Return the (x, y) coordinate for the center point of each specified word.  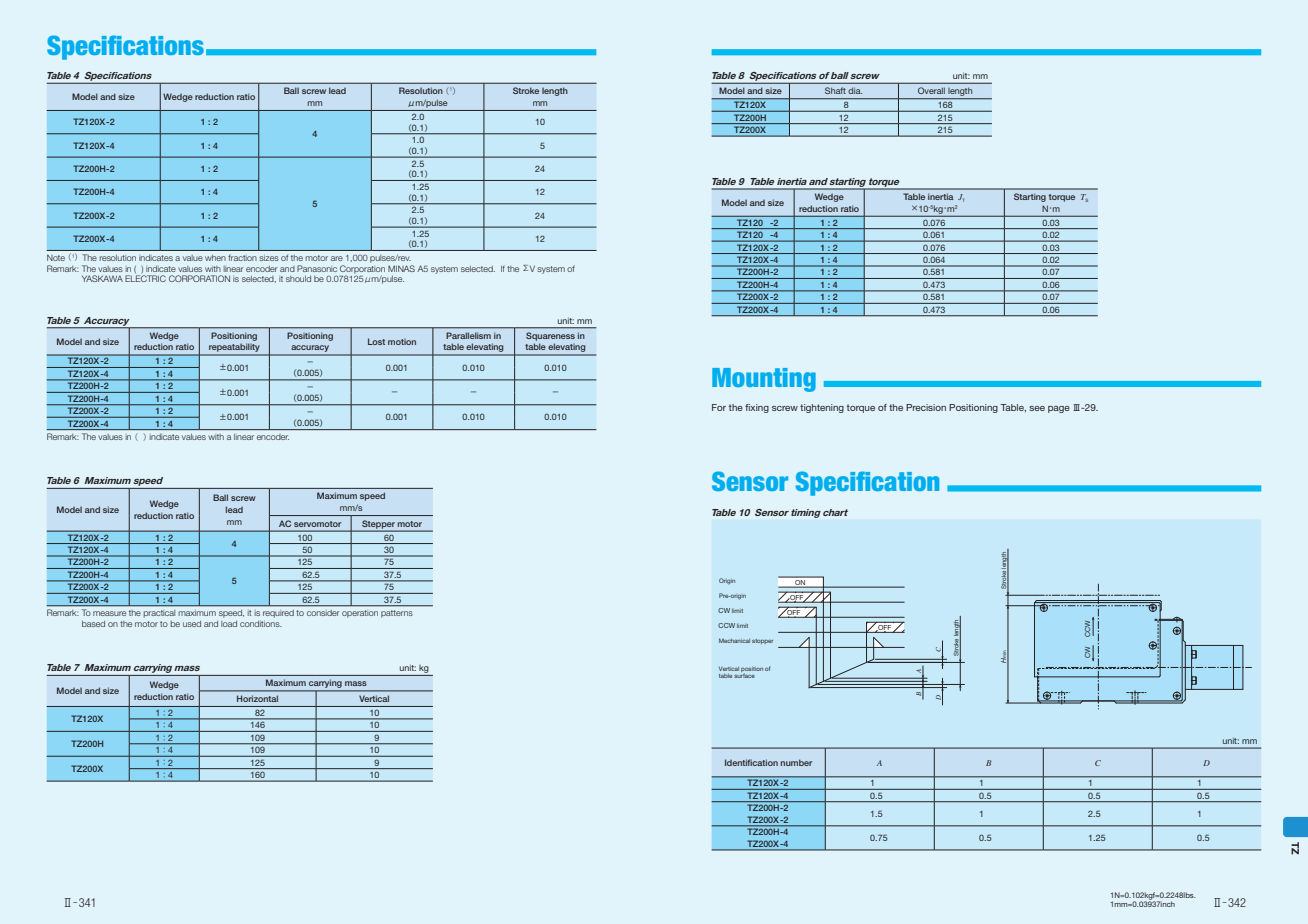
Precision (926, 407)
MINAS (401, 268)
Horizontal (257, 698)
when (215, 258)
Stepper (378, 525)
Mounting (764, 380)
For (719, 407)
